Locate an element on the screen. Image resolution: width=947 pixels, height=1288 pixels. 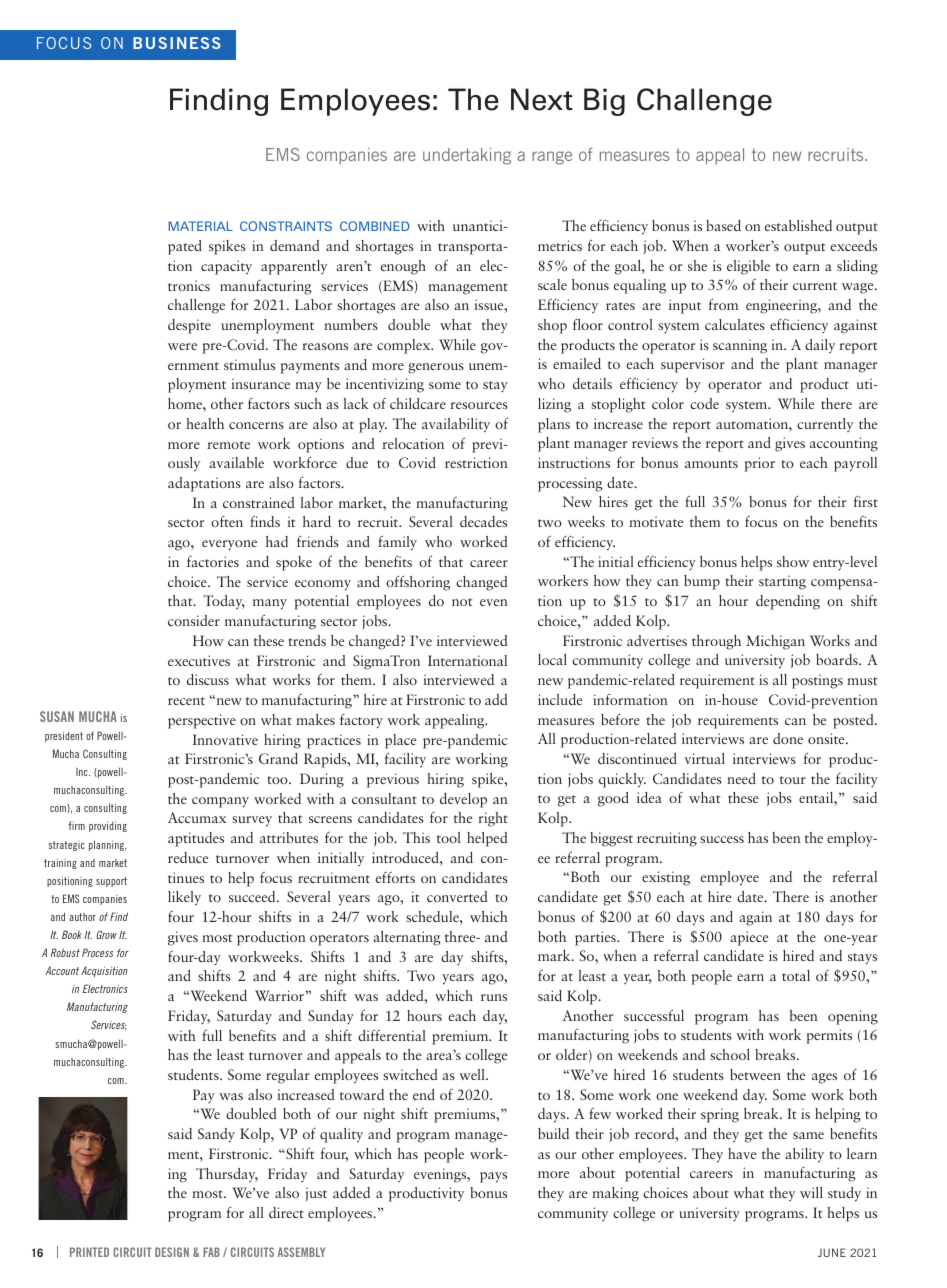
DESIGN is located at coordinates (172, 1252).
